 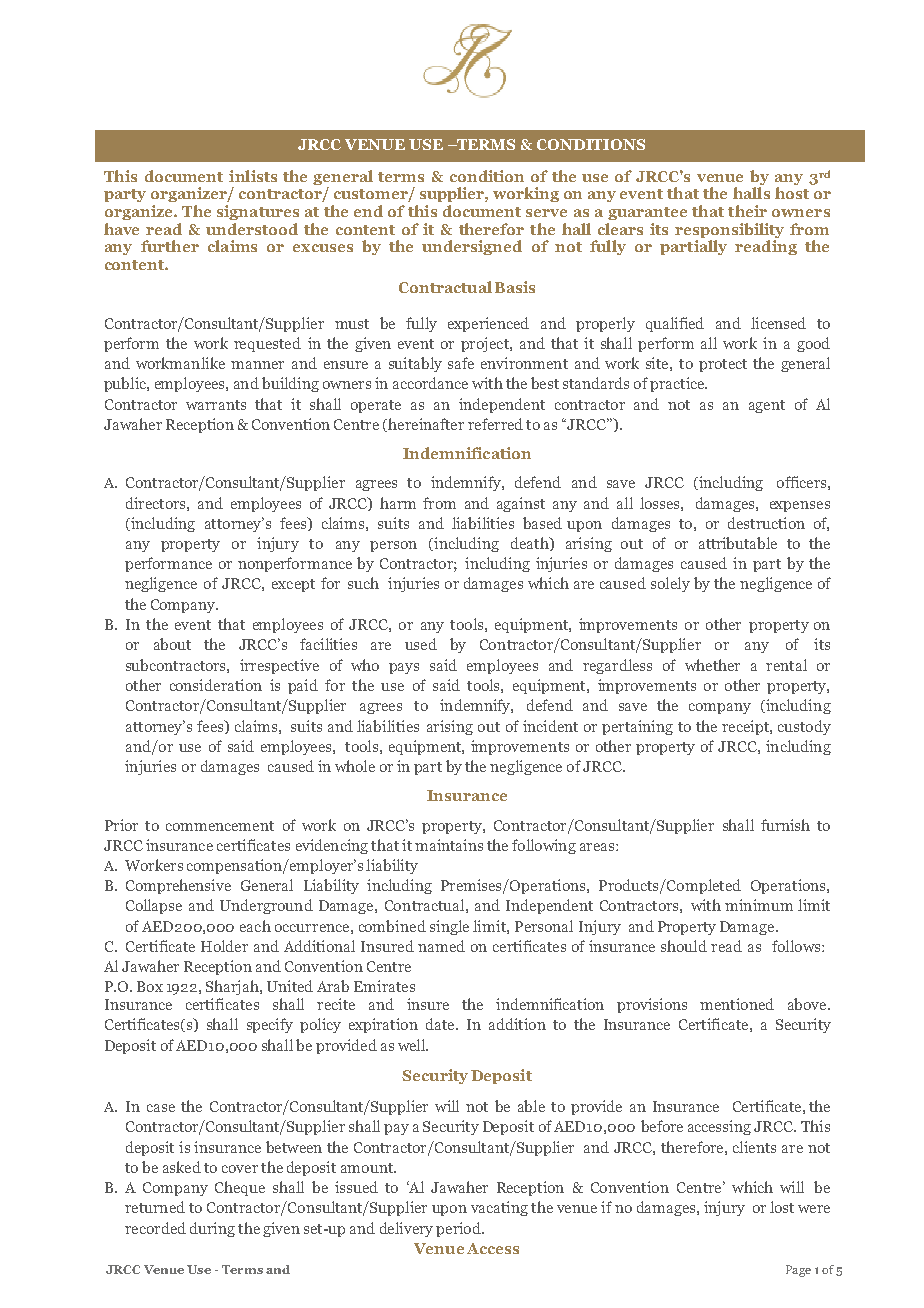 I want to click on Sharjah, so click(x=233, y=987).
